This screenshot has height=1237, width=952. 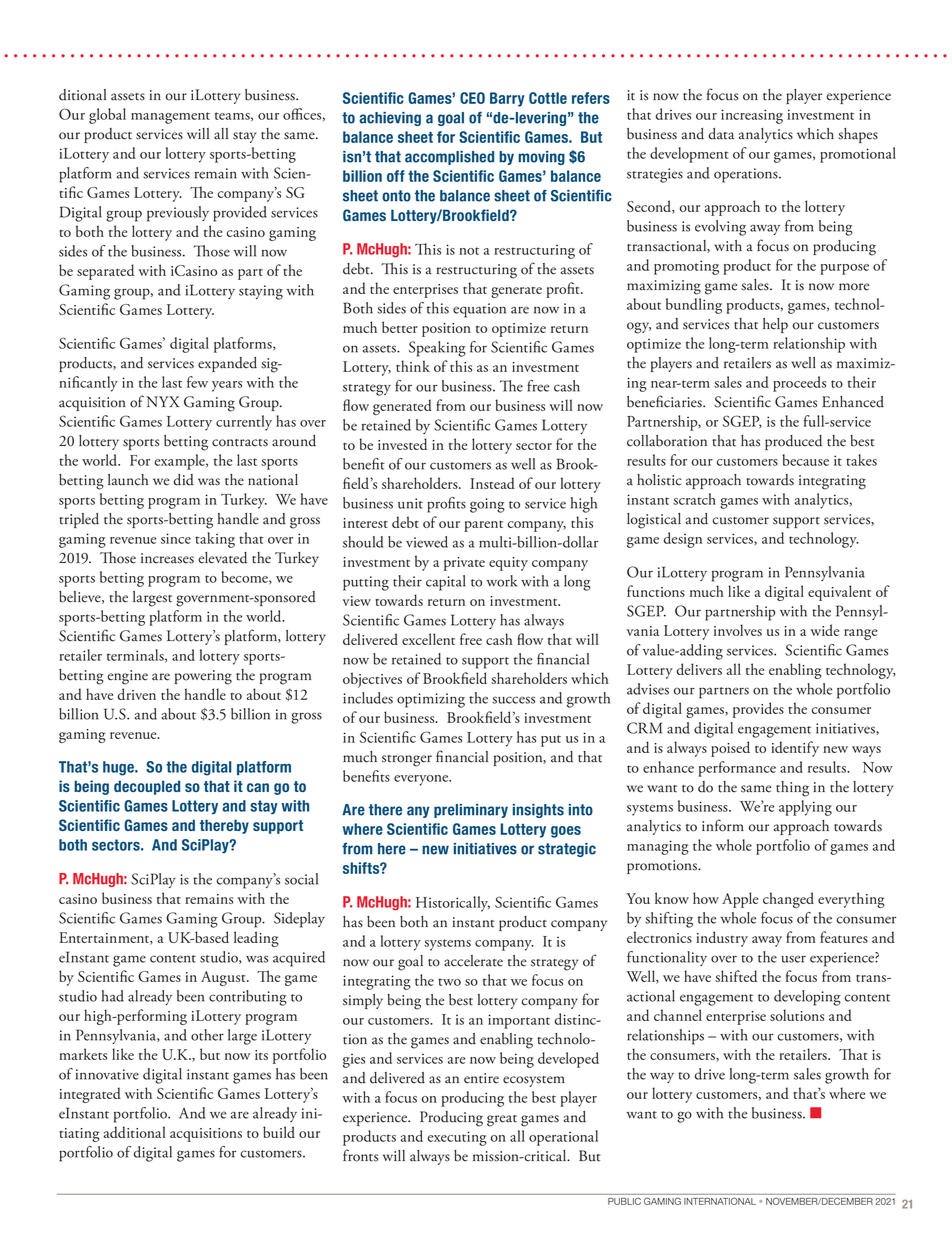 What do you see at coordinates (170, 118) in the screenshot?
I see `management` at bounding box center [170, 118].
